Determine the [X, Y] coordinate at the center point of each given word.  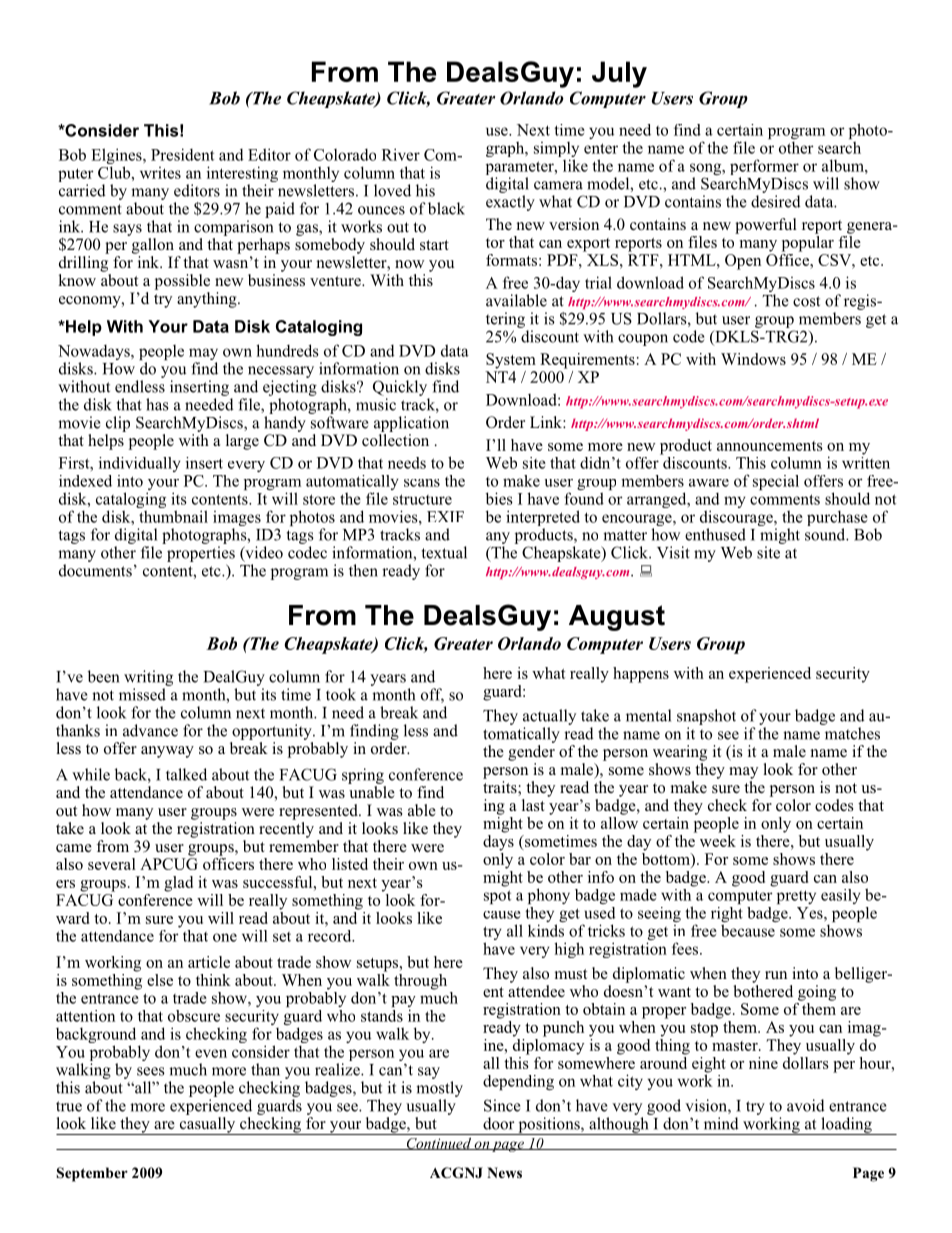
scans [422, 483]
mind [721, 1123]
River [401, 154]
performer [764, 168]
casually [207, 1126]
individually [140, 464]
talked [186, 774]
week [718, 839]
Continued [438, 1144]
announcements [770, 446]
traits [501, 788]
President [182, 154]
